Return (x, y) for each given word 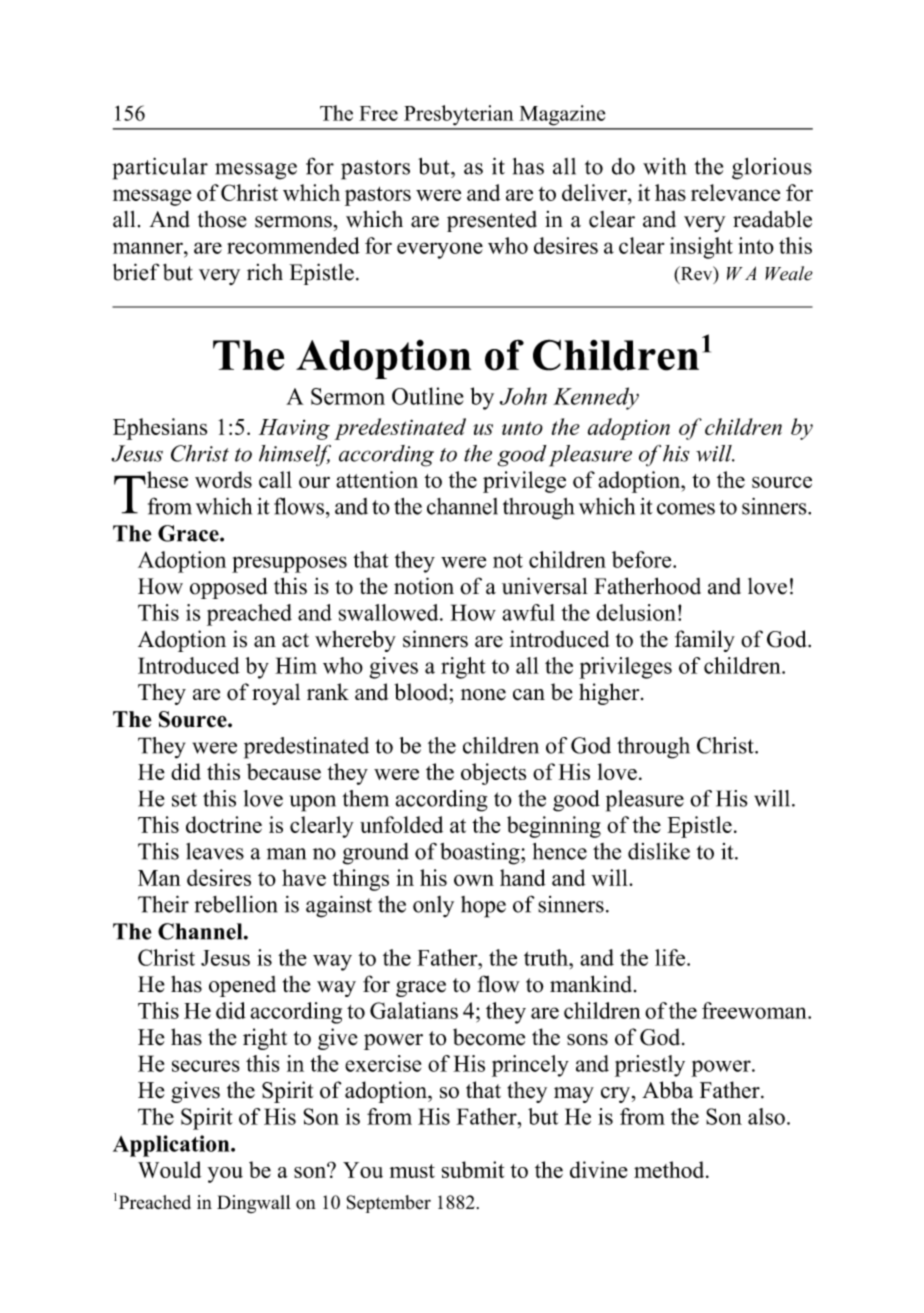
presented (492, 221)
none (483, 695)
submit (473, 1169)
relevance (735, 192)
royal (276, 694)
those (222, 219)
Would (169, 1169)
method (670, 1169)
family (705, 641)
